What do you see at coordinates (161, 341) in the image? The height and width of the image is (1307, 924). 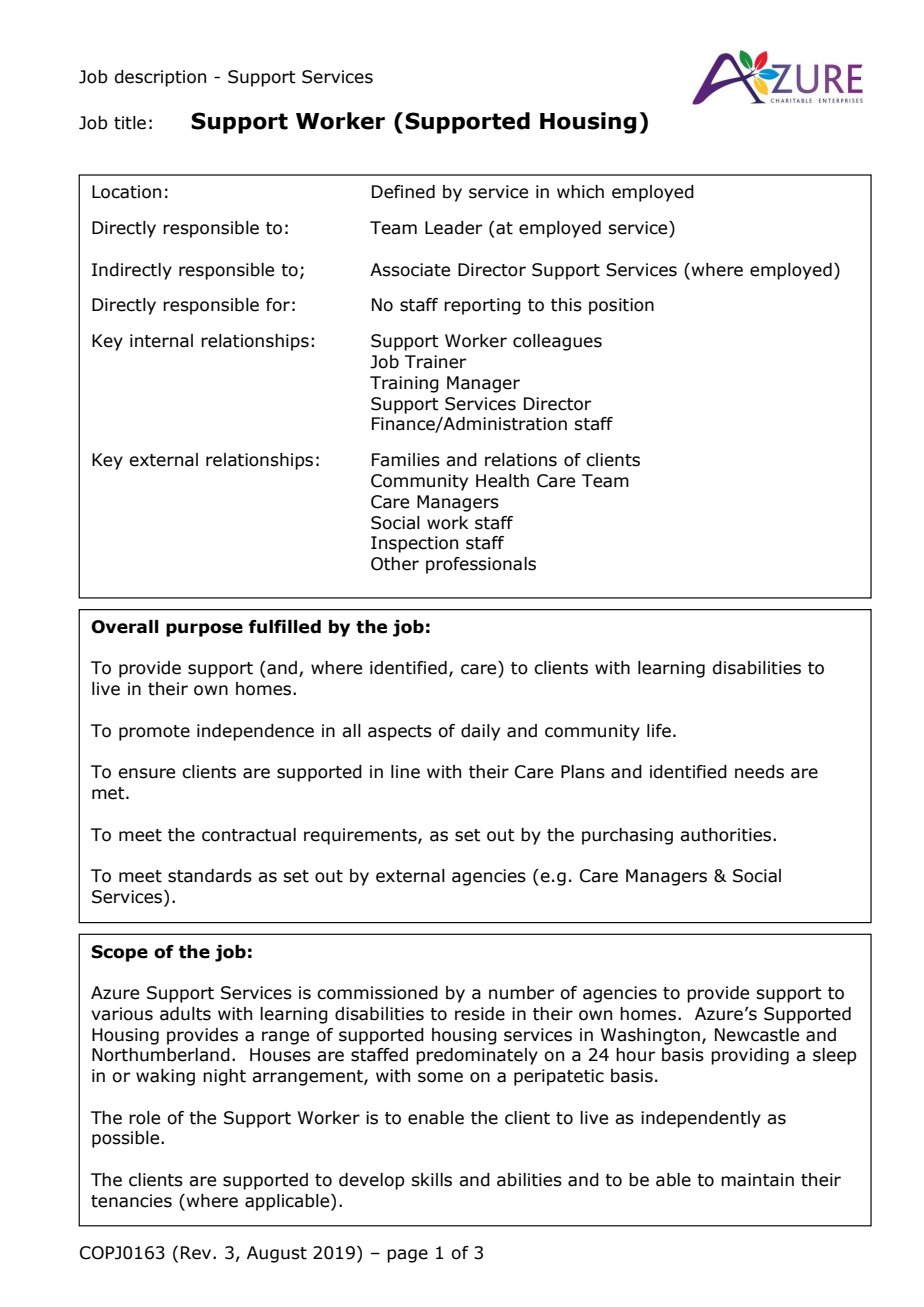 I see `internal` at bounding box center [161, 341].
